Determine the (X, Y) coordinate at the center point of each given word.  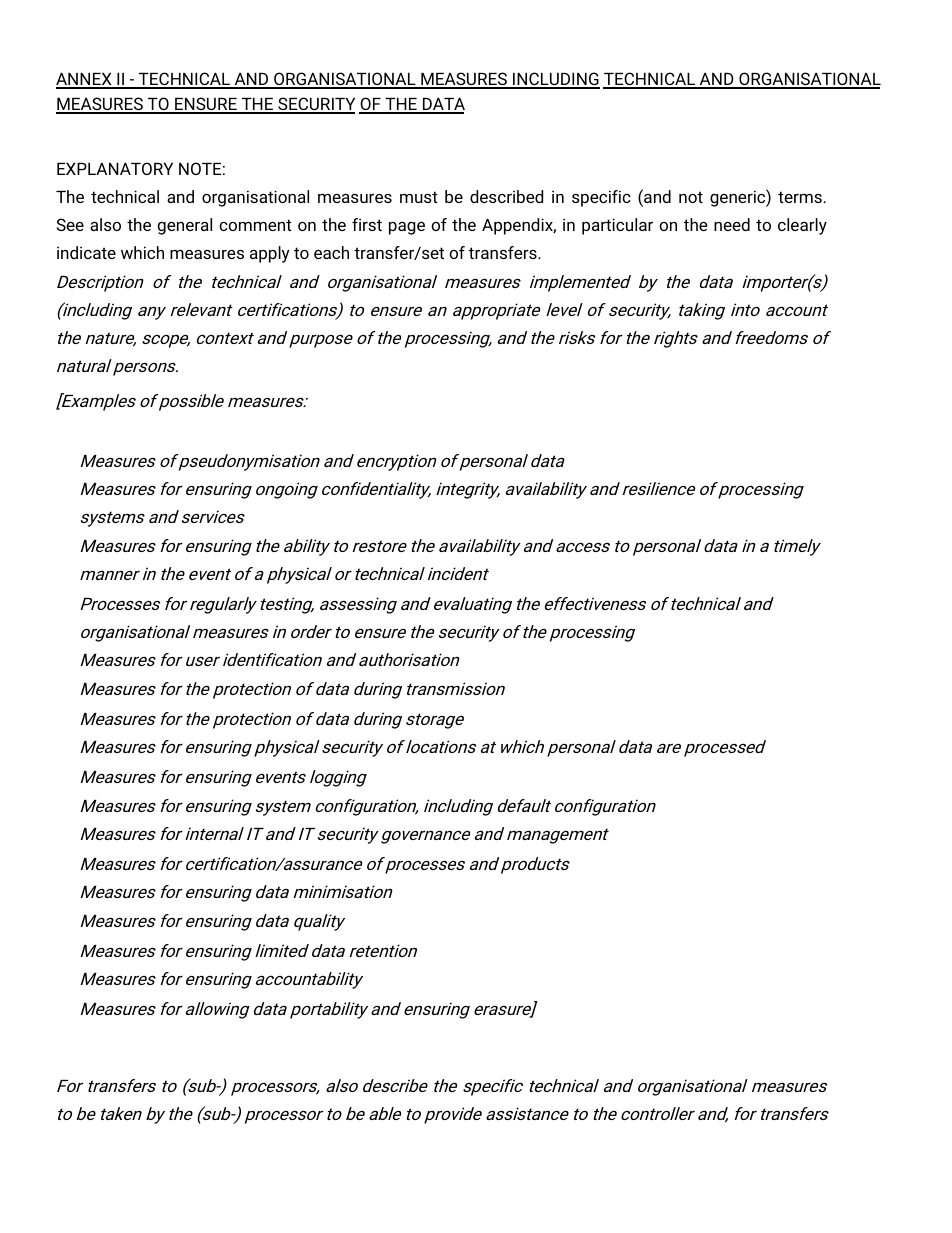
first (367, 224)
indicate (86, 252)
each (331, 252)
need (732, 224)
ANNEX (85, 80)
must (419, 197)
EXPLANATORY (115, 168)
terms (800, 197)
